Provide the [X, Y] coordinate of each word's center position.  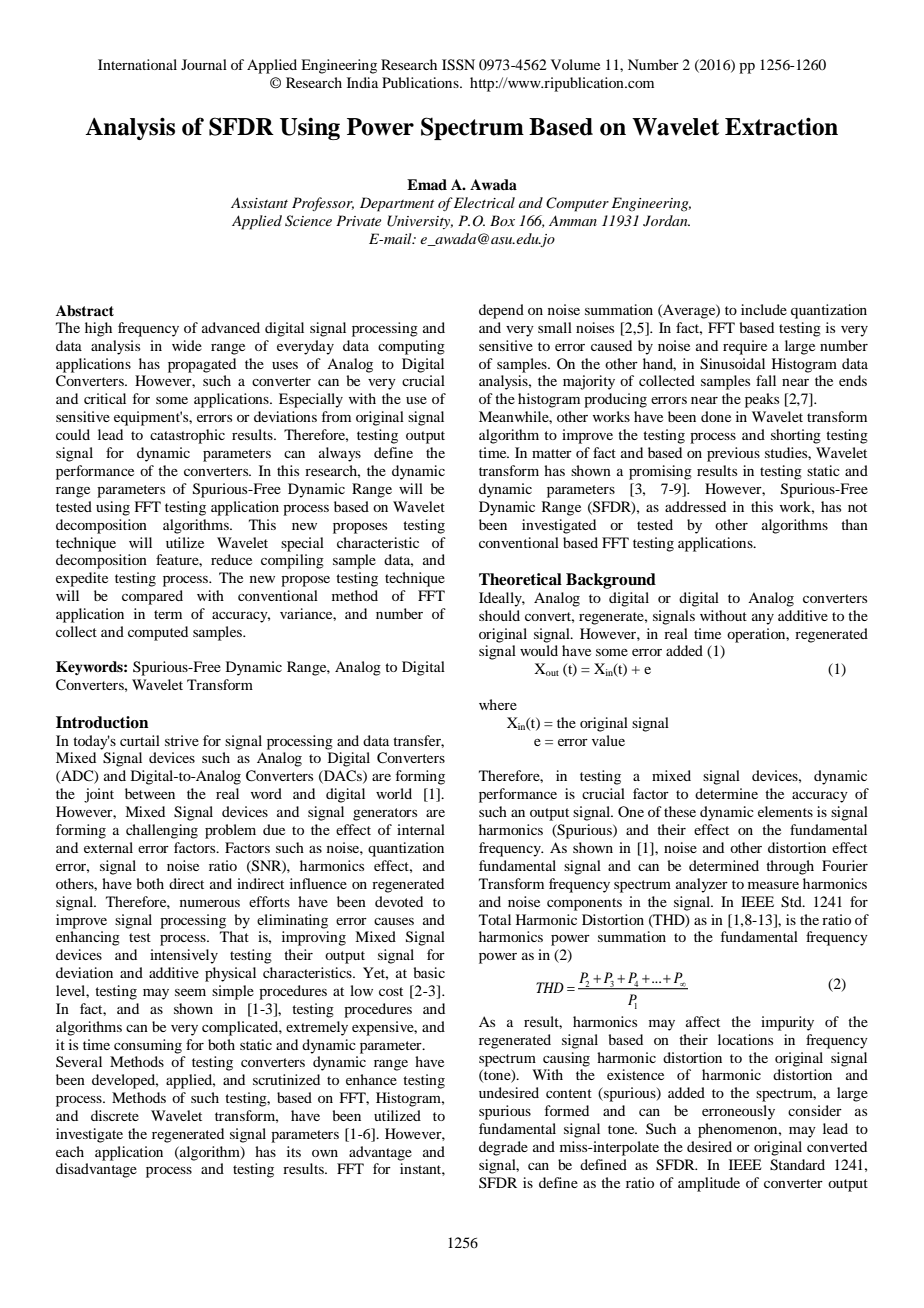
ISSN [458, 65]
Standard [797, 1165]
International [137, 64]
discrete [115, 1115]
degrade [503, 1148]
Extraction [781, 126]
